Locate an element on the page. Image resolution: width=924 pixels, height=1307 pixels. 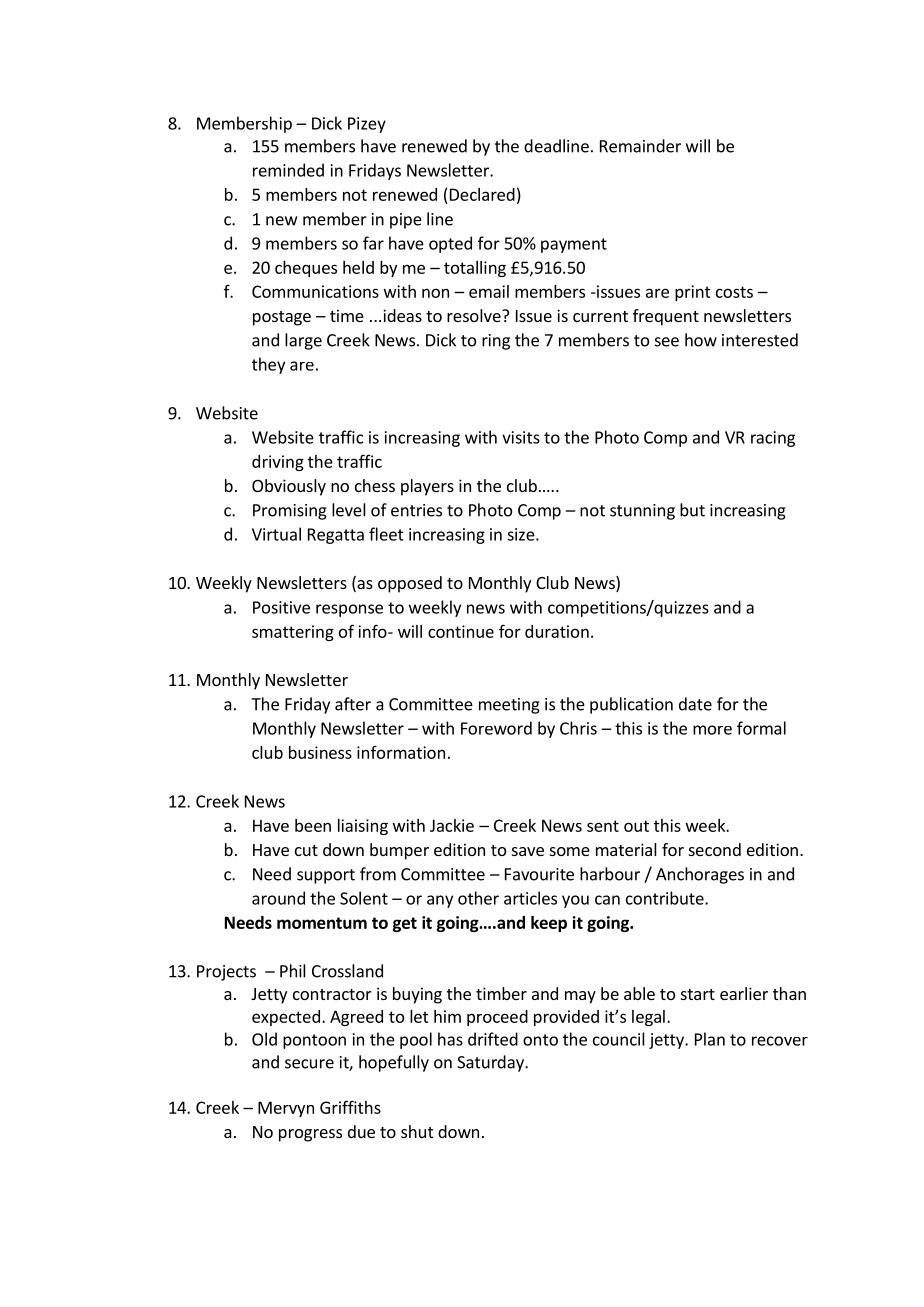
reminded is located at coordinates (288, 170).
